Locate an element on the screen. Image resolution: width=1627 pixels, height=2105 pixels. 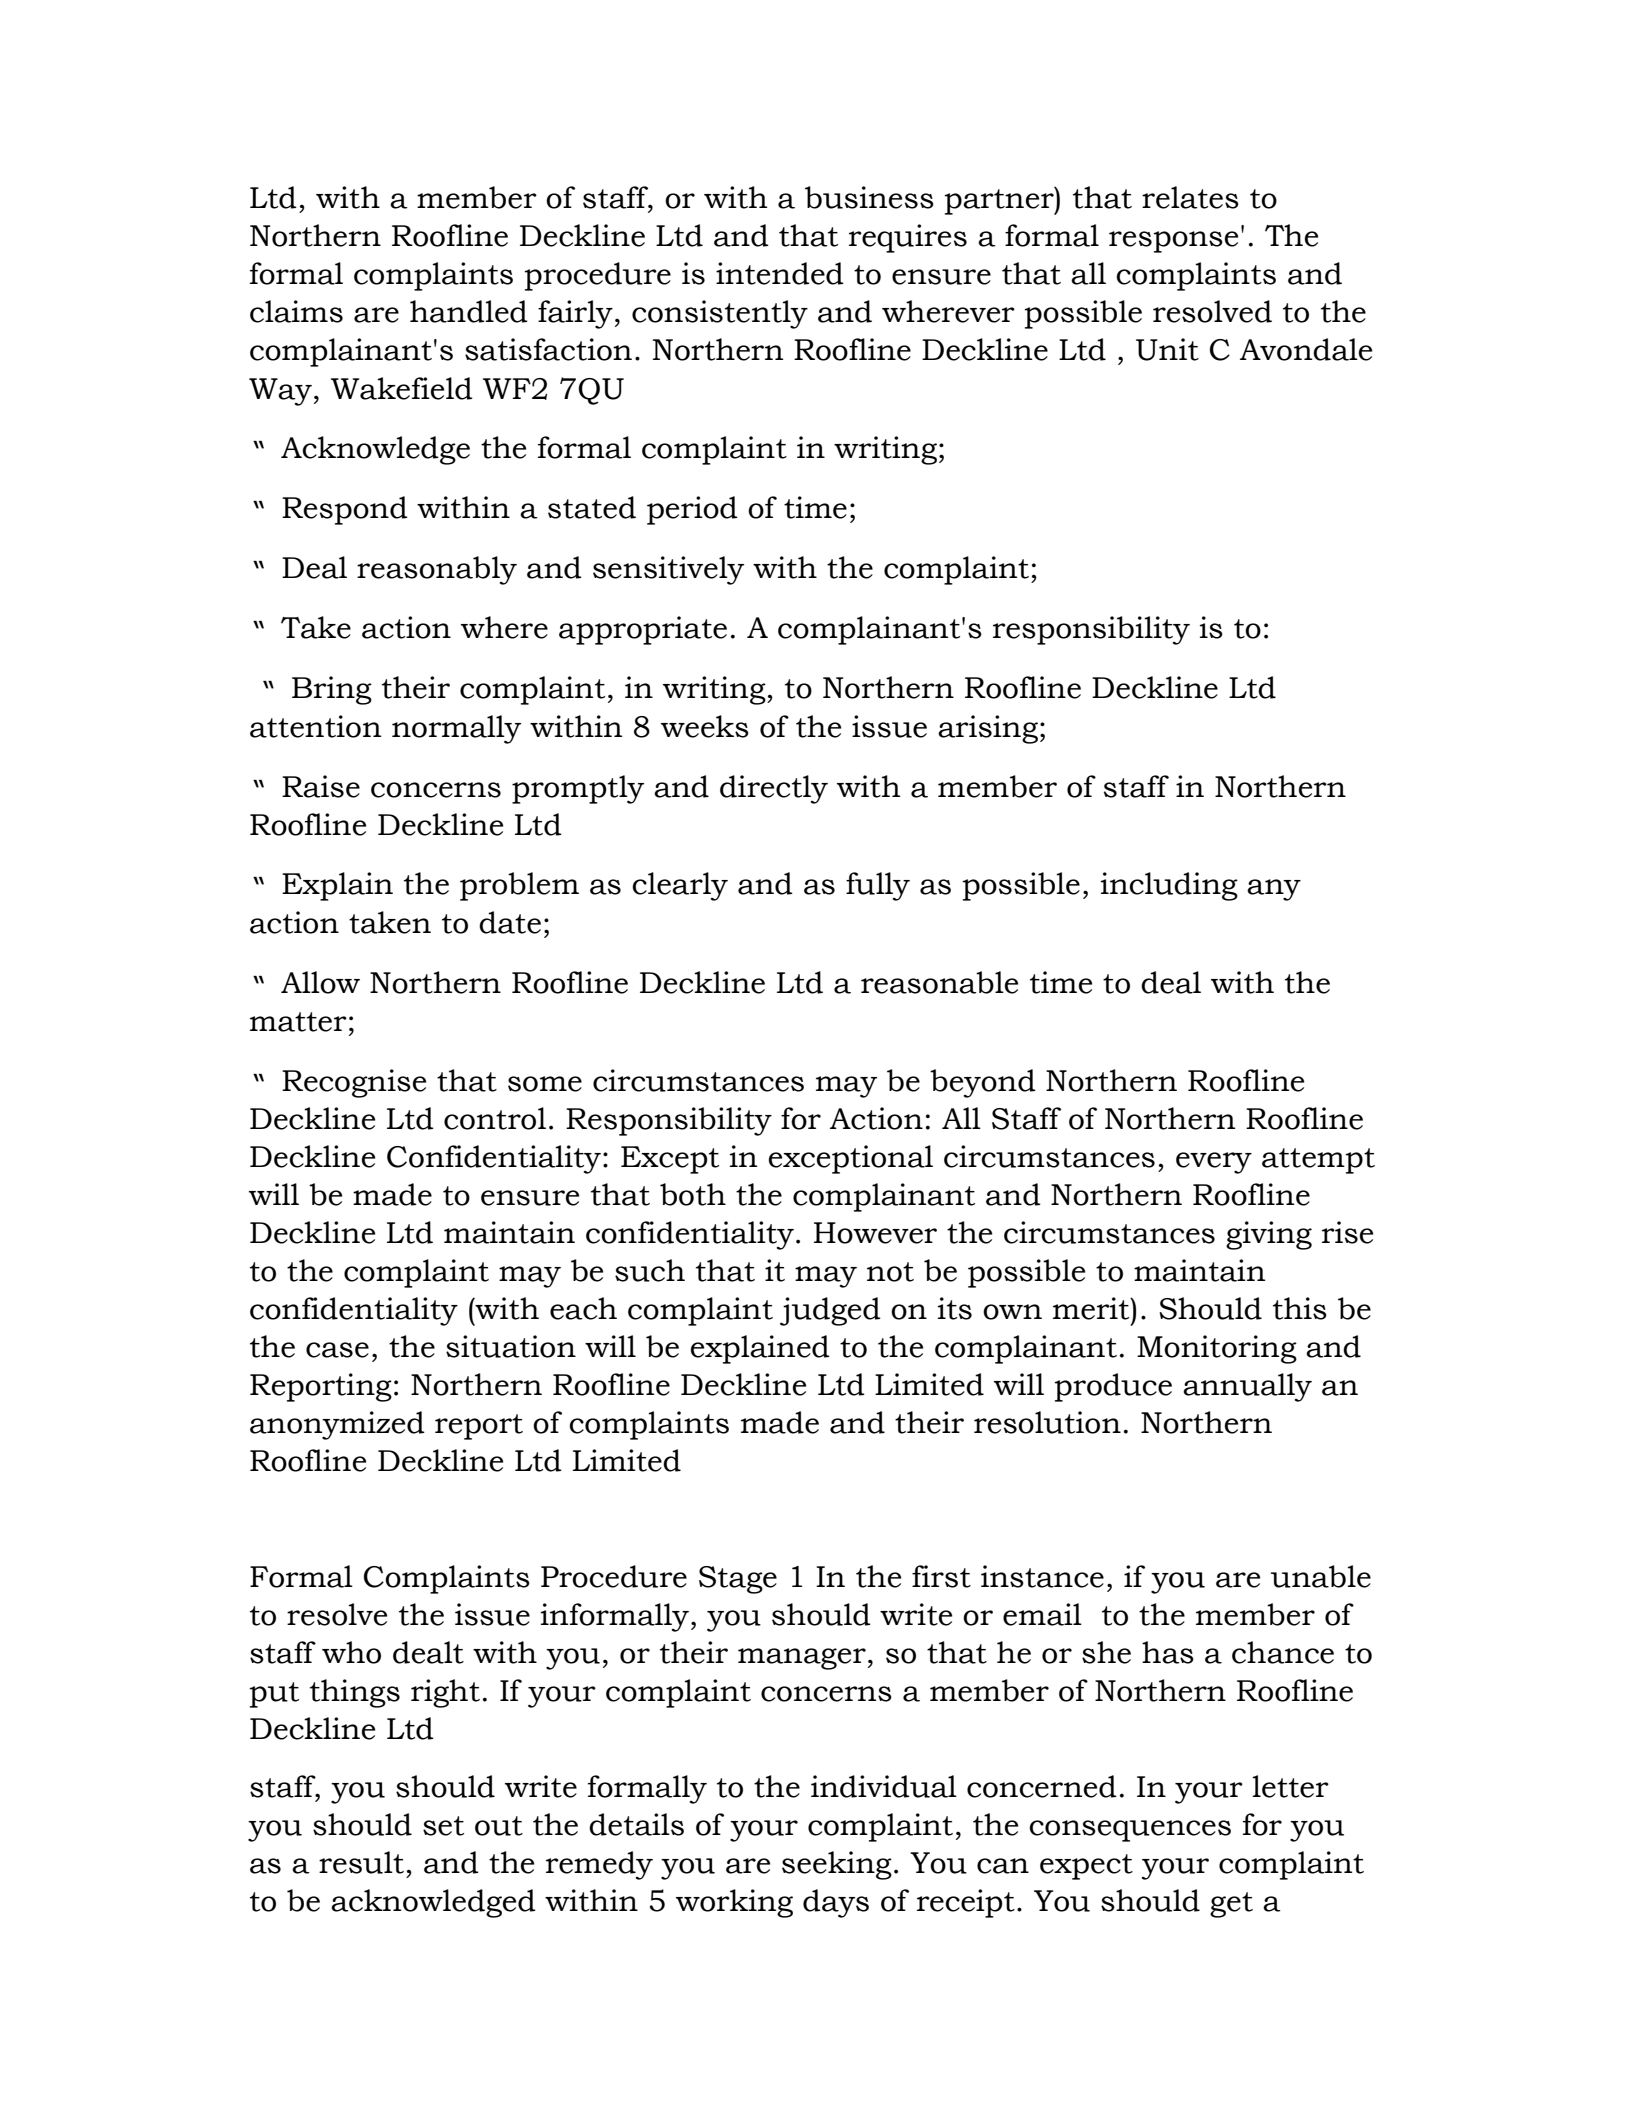
seeking is located at coordinates (837, 1865).
